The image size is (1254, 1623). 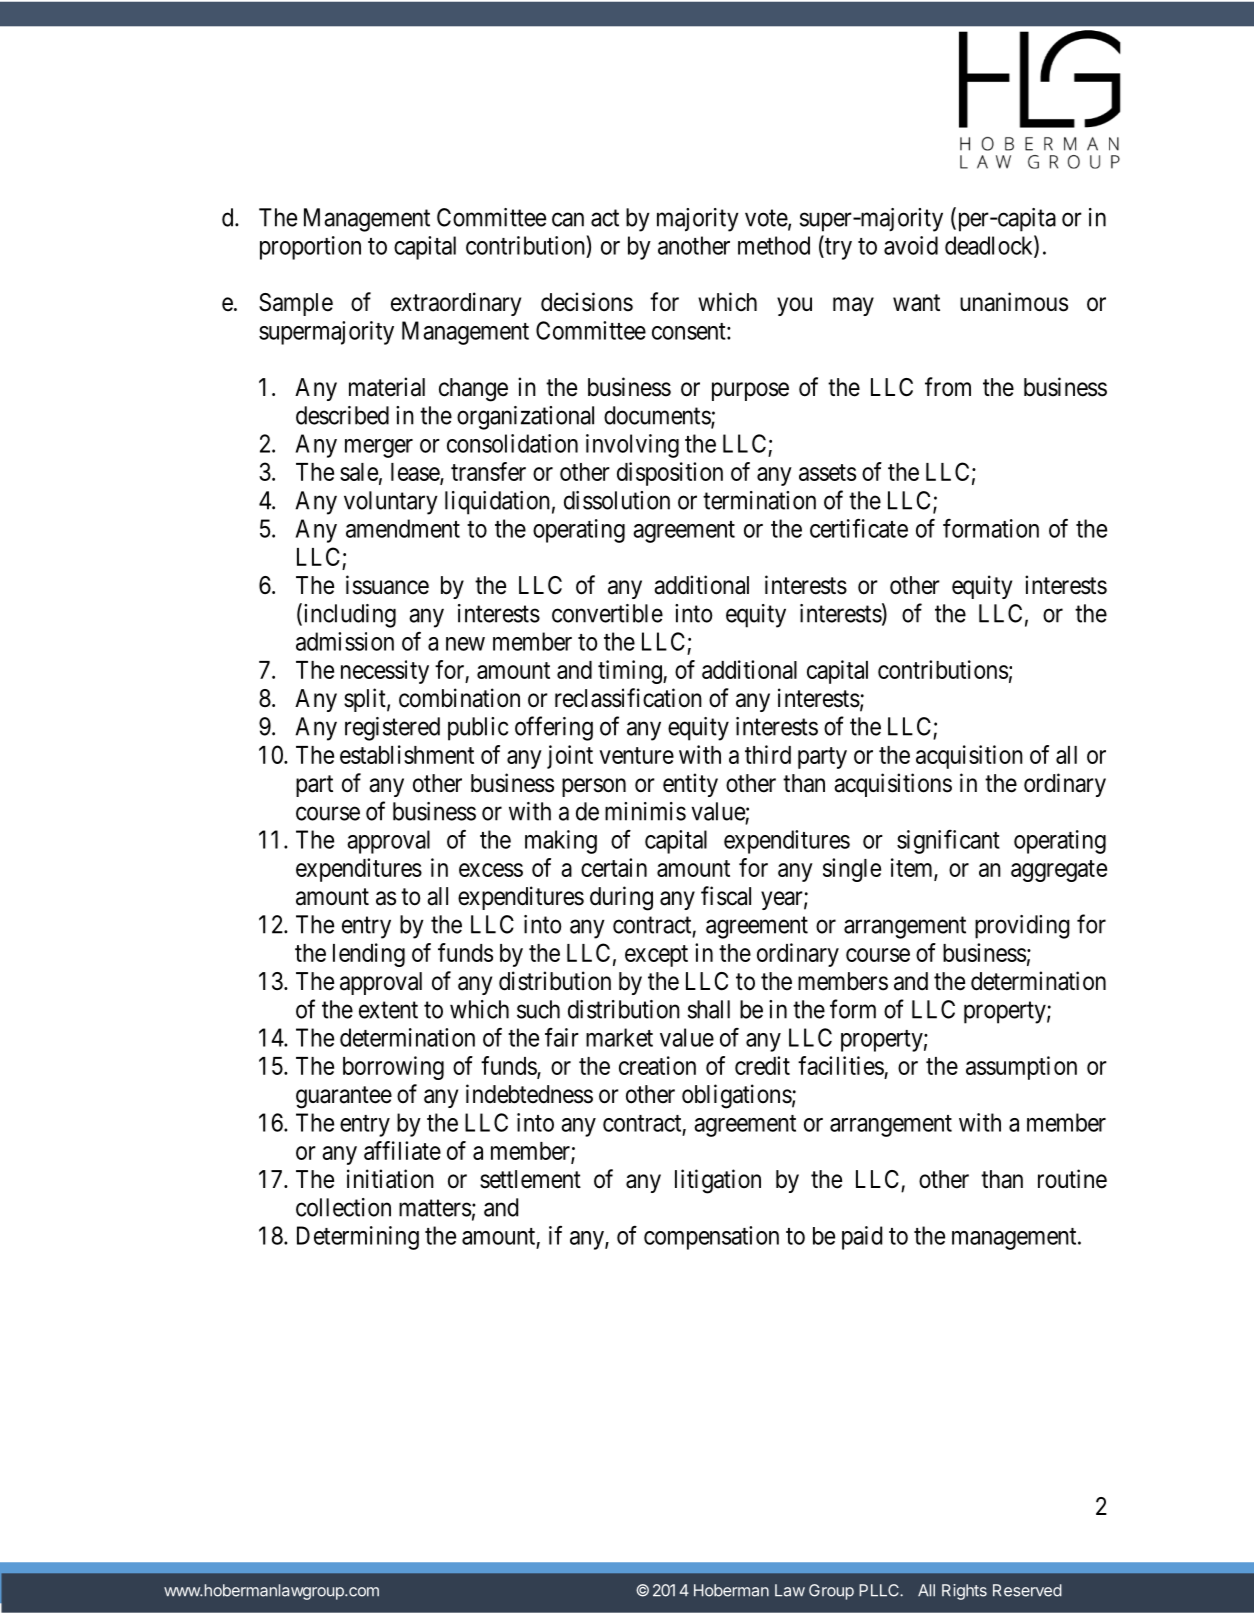 What do you see at coordinates (310, 248) in the page?
I see `proportion` at bounding box center [310, 248].
